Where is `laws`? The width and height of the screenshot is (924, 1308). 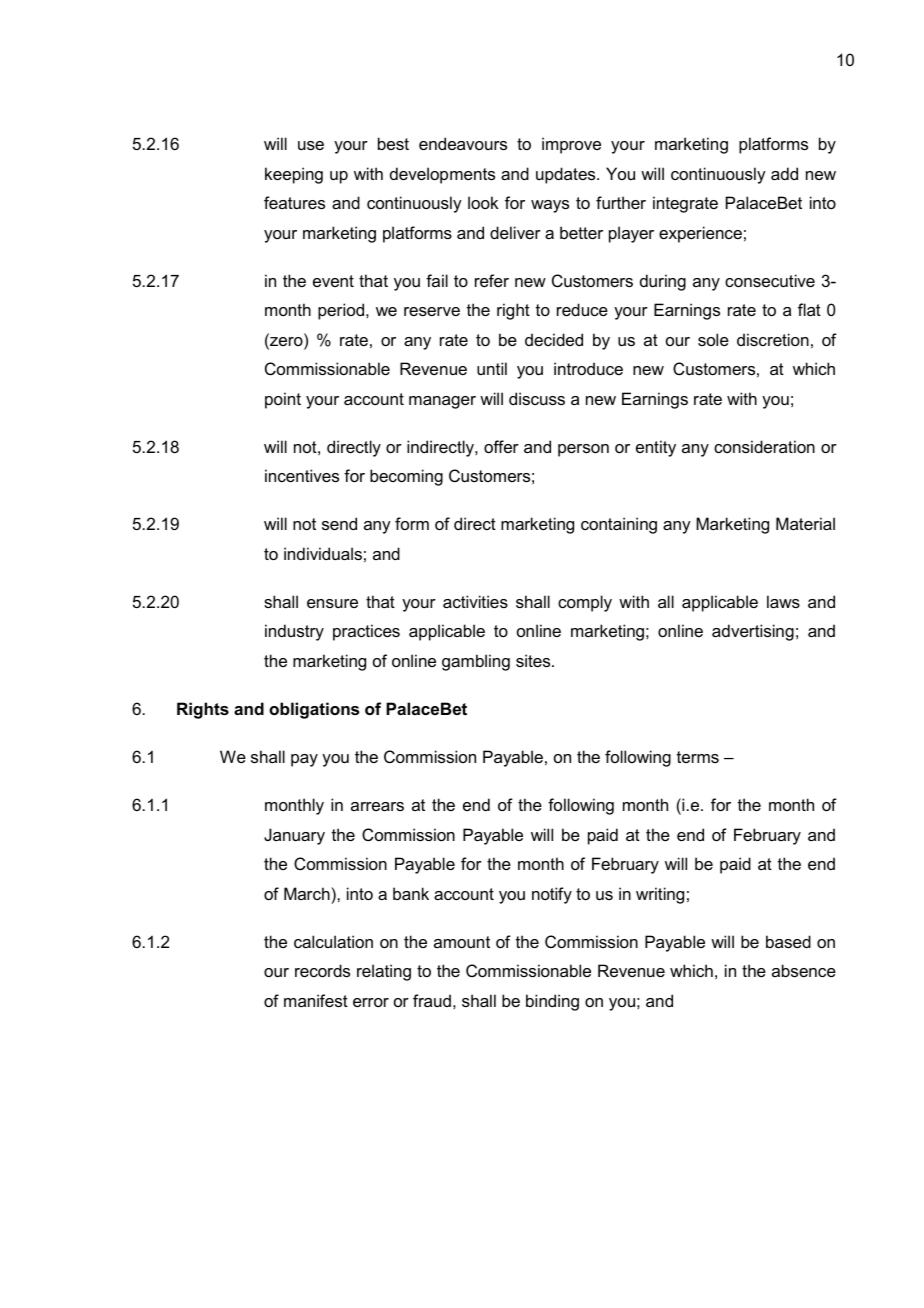
laws is located at coordinates (783, 601).
